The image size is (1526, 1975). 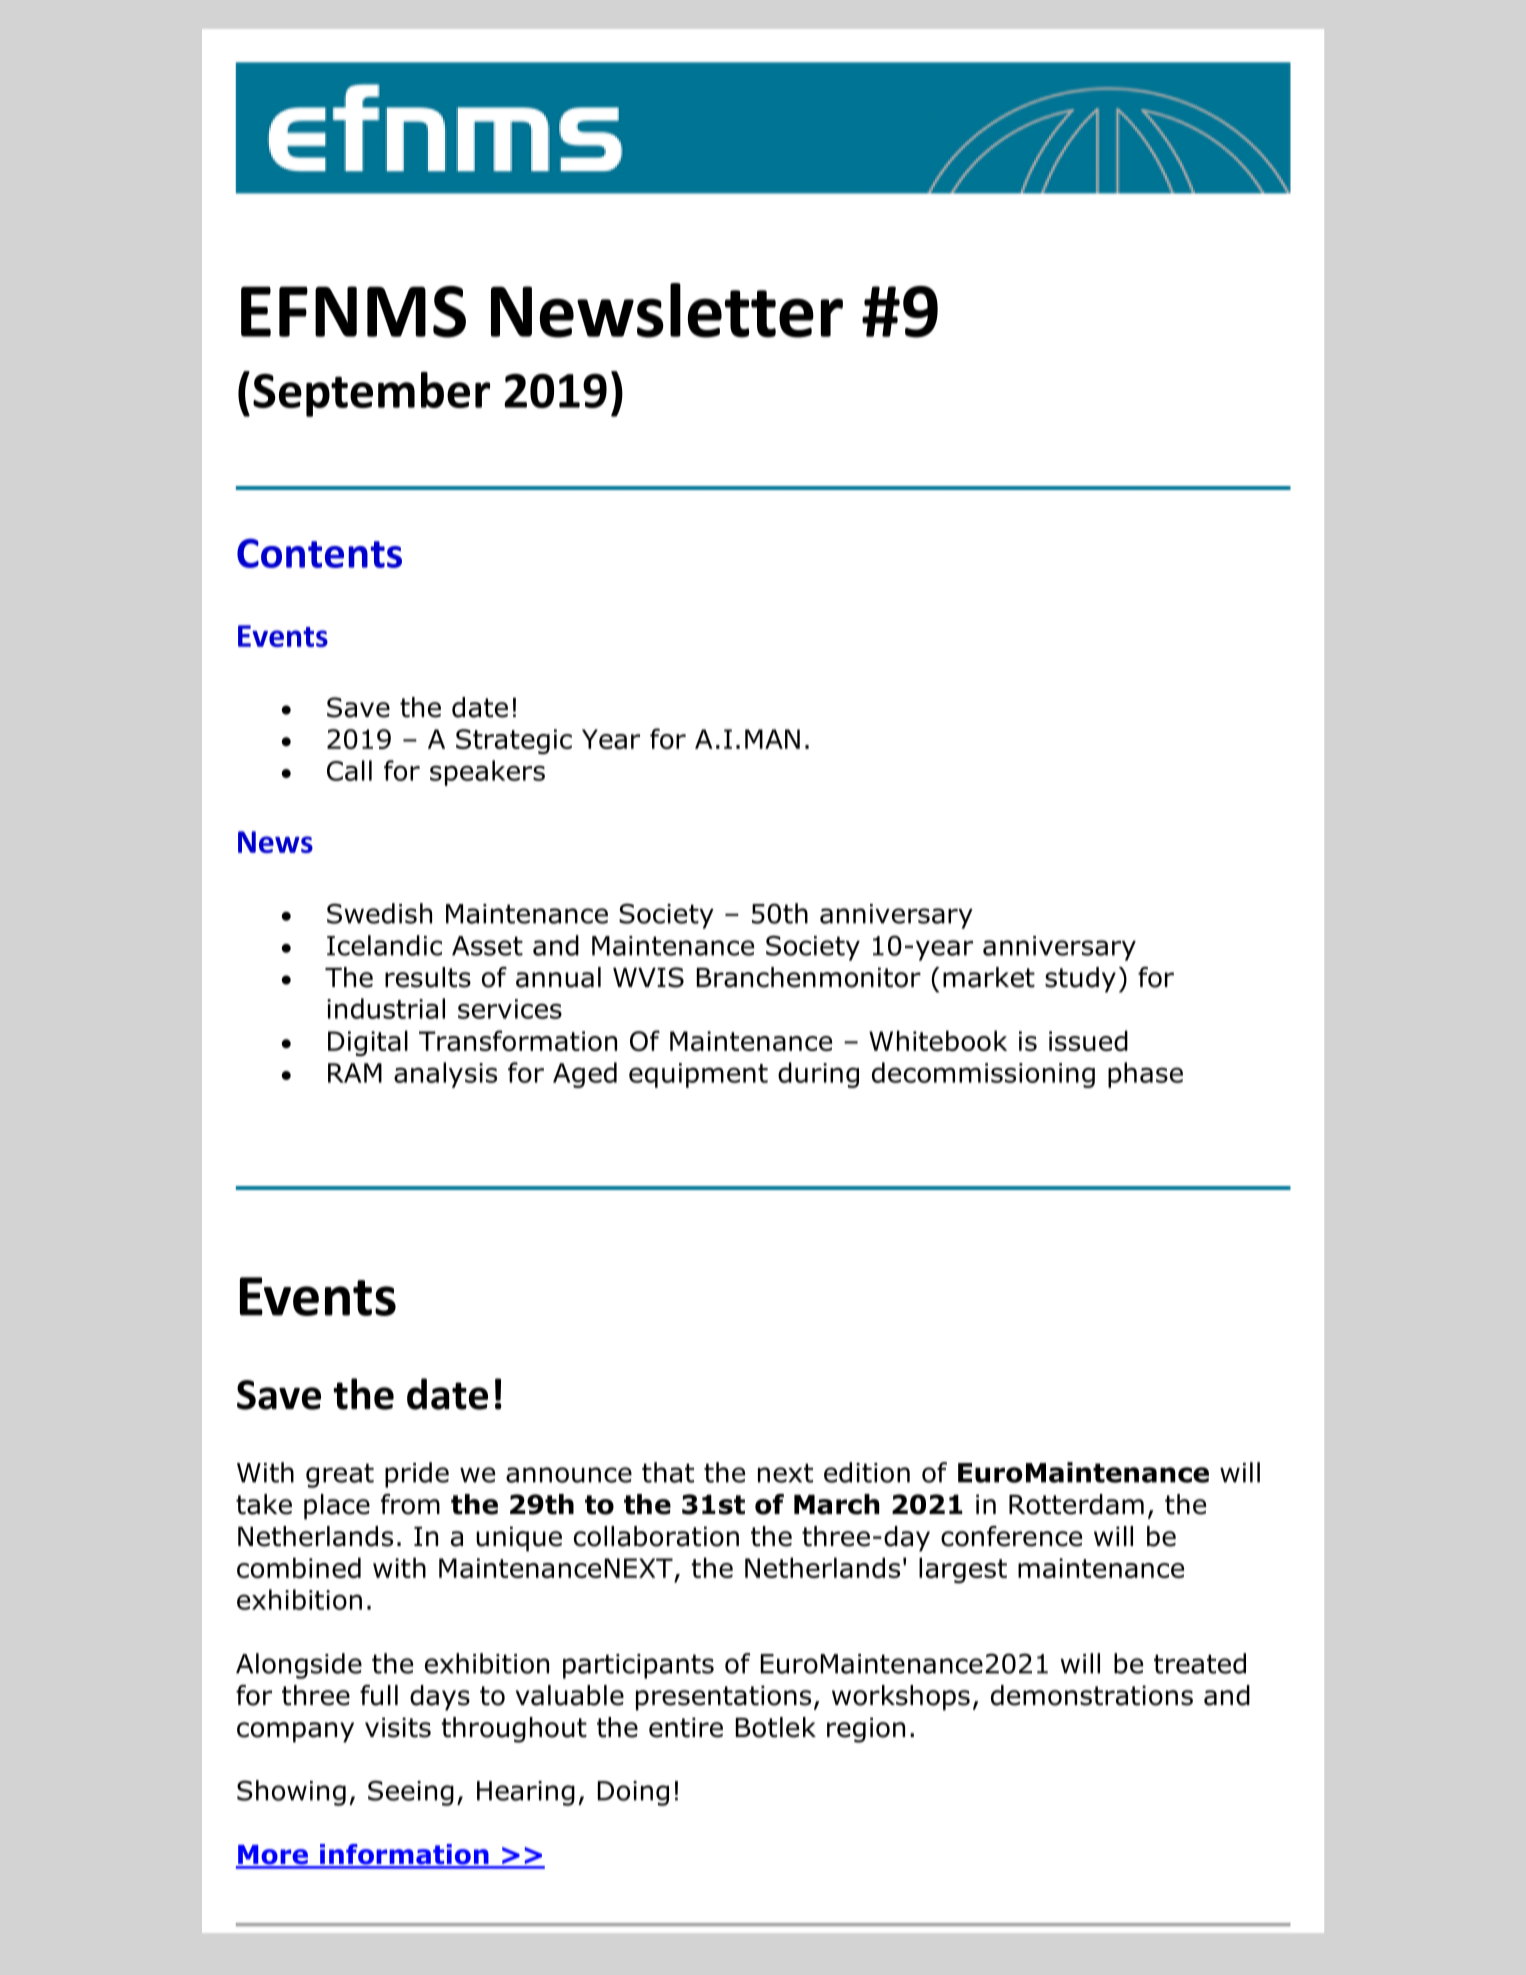 I want to click on demonstrations, so click(x=1092, y=1695).
